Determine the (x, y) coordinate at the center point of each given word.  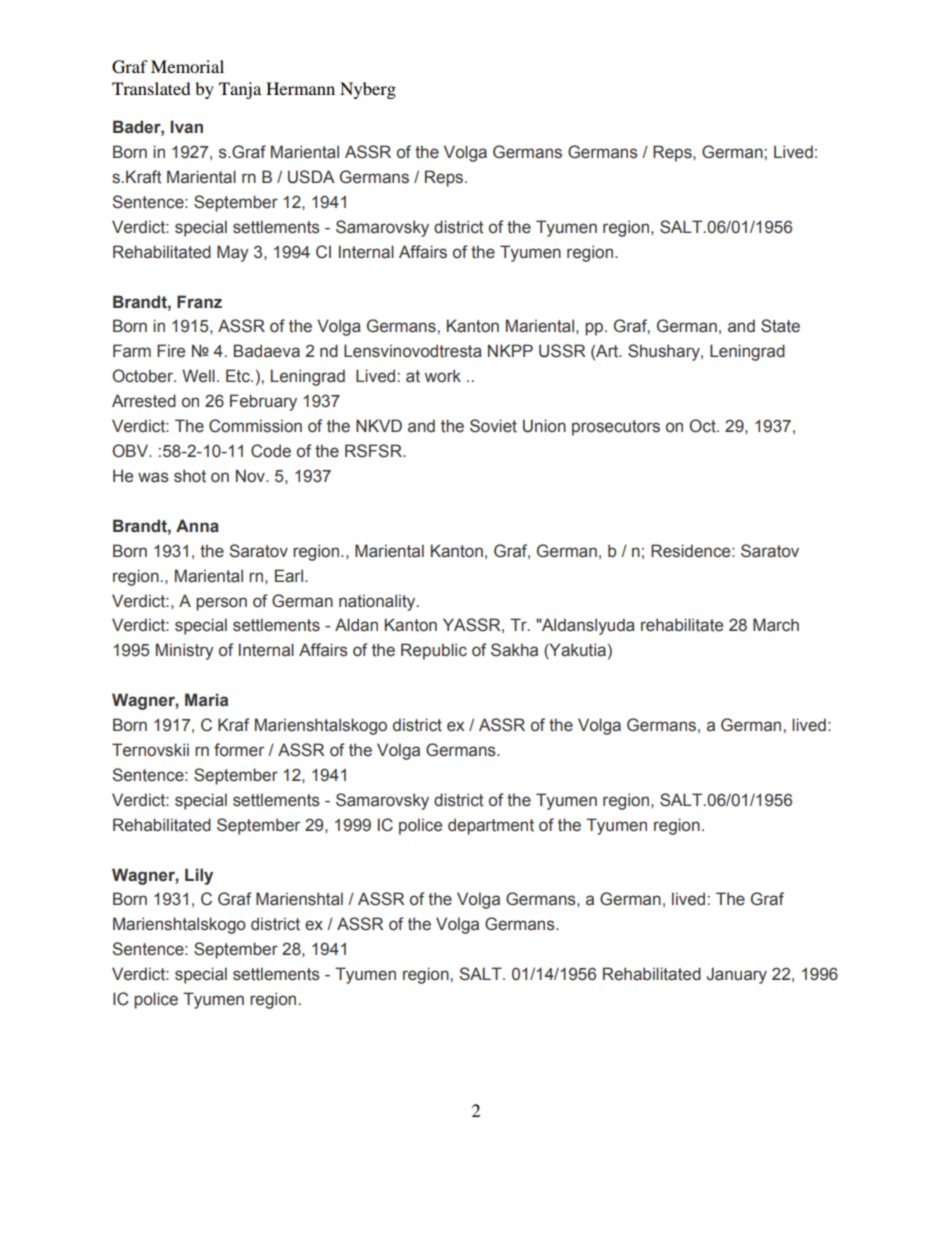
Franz (199, 302)
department (491, 826)
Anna (197, 526)
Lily (199, 876)
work (443, 376)
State (780, 326)
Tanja (240, 90)
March (776, 625)
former (239, 750)
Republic (434, 651)
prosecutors (616, 428)
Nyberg (368, 90)
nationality (378, 602)
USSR (562, 351)
